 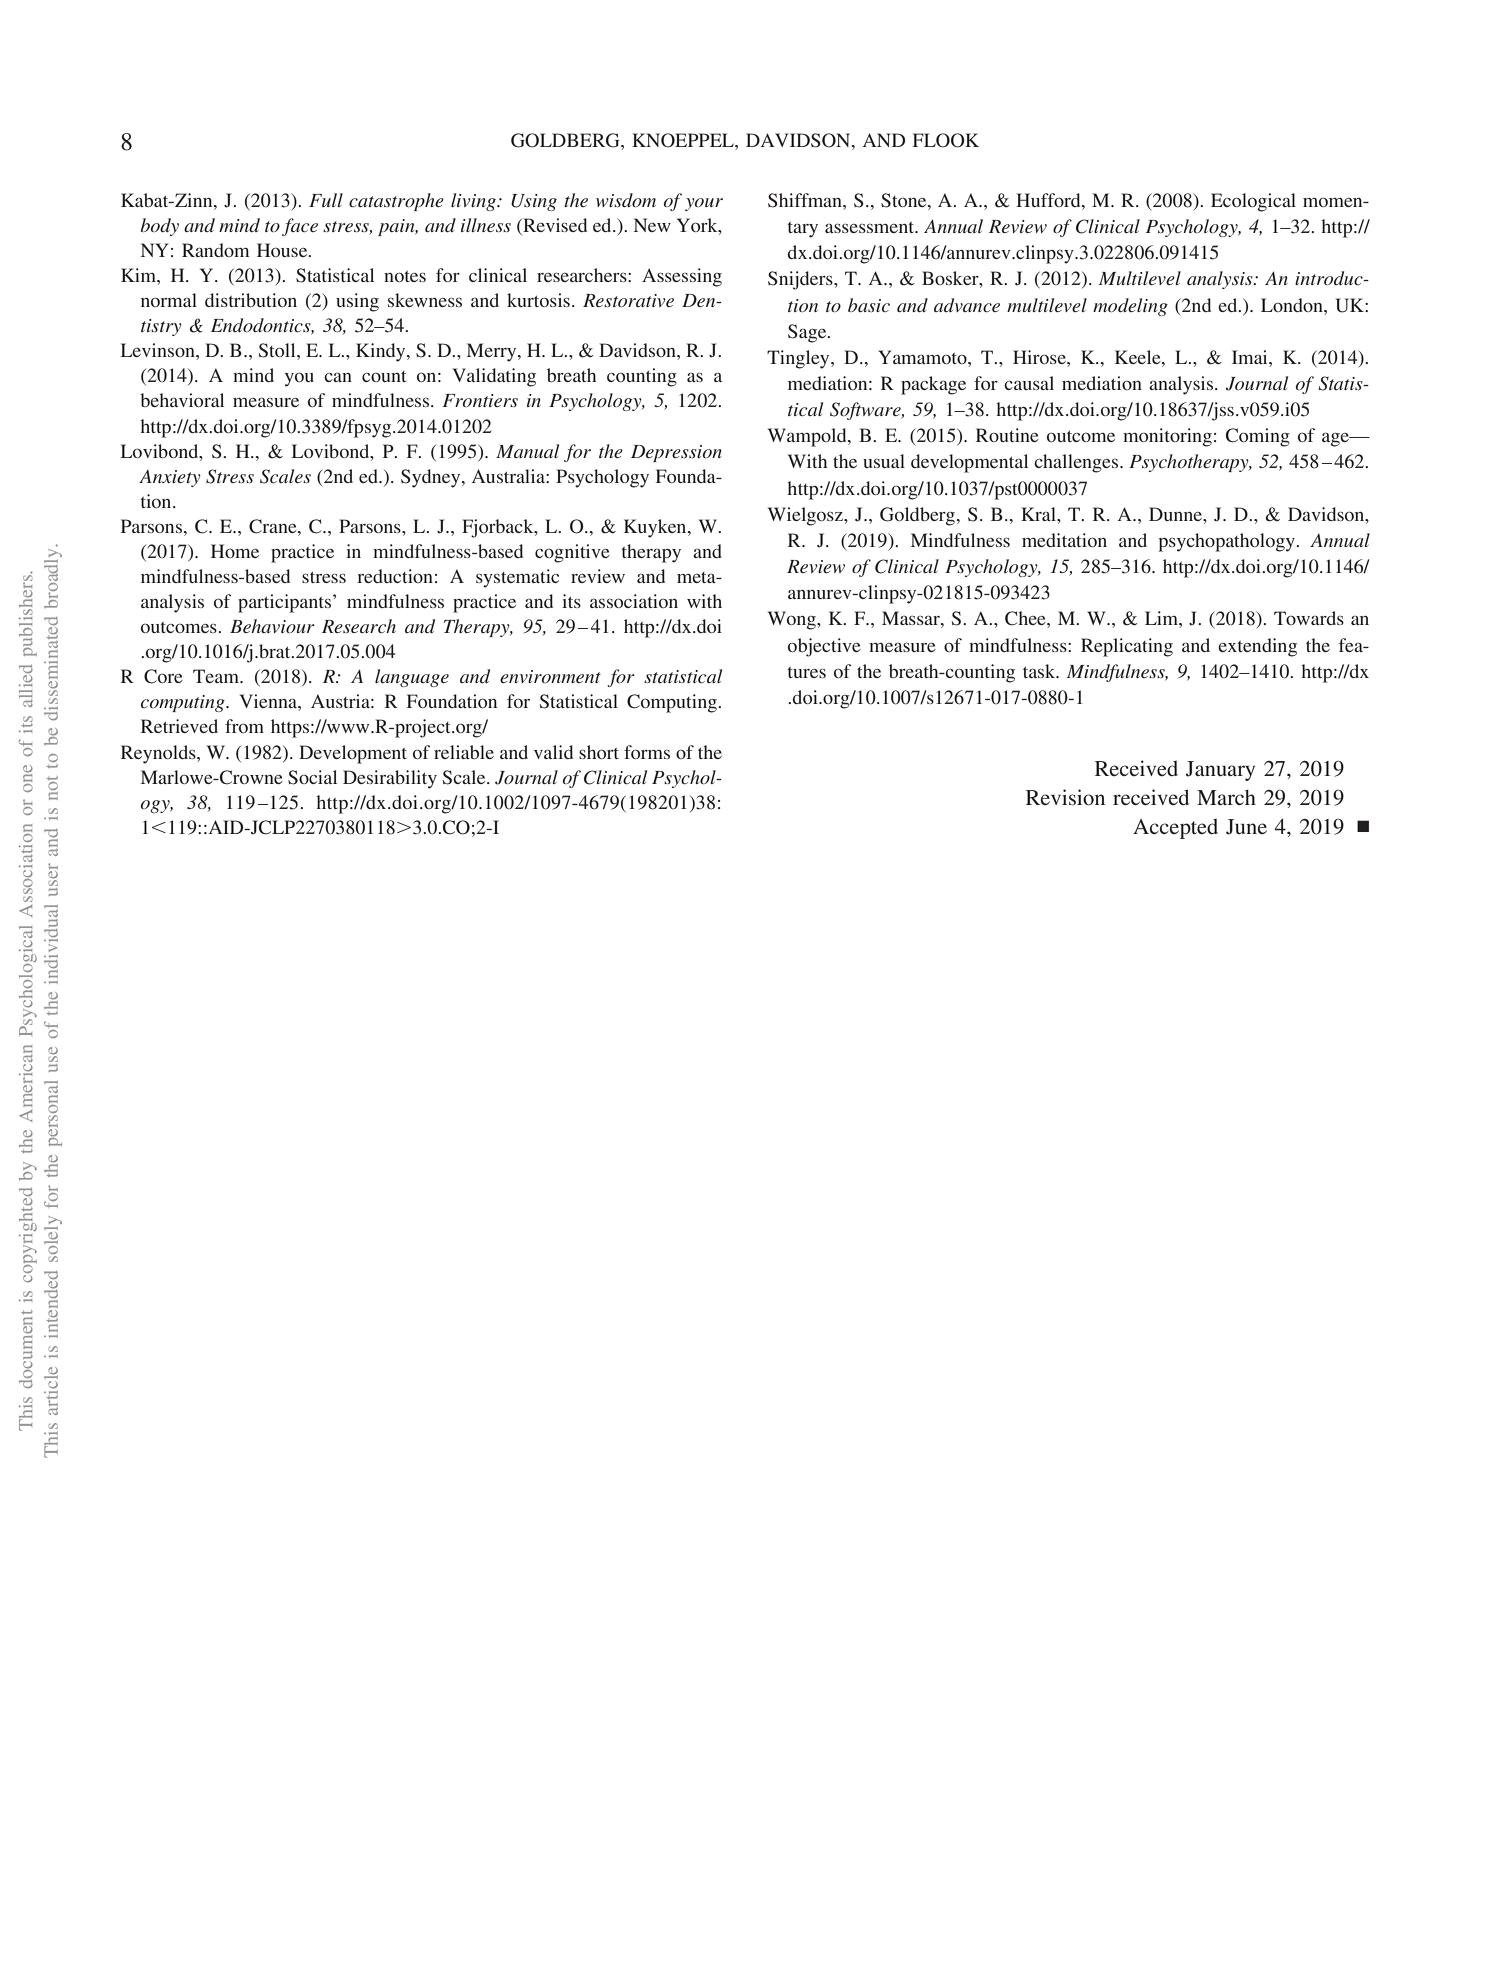 I want to click on Accepted, so click(x=1175, y=828).
